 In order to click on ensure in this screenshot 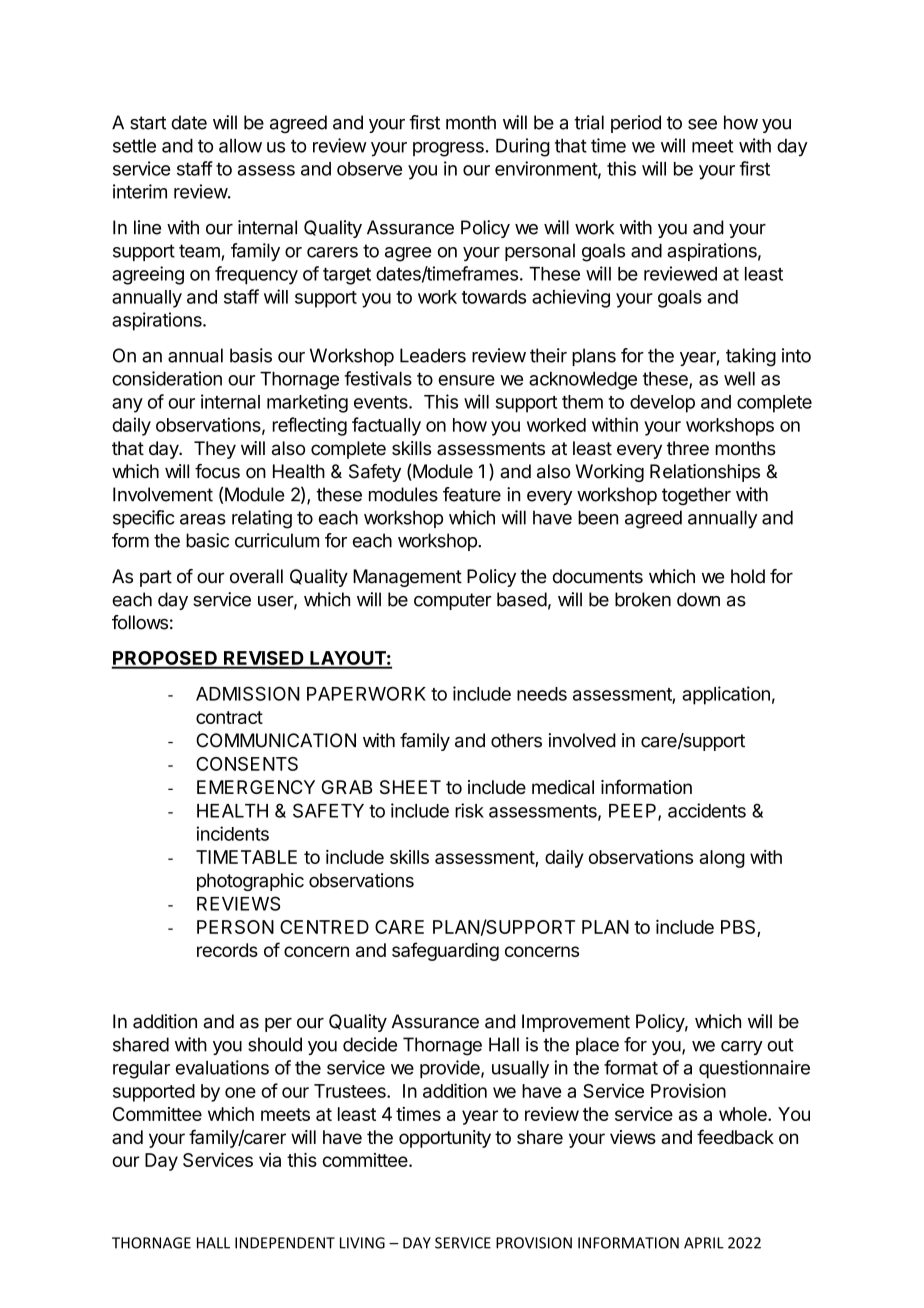, I will do `click(466, 380)`.
